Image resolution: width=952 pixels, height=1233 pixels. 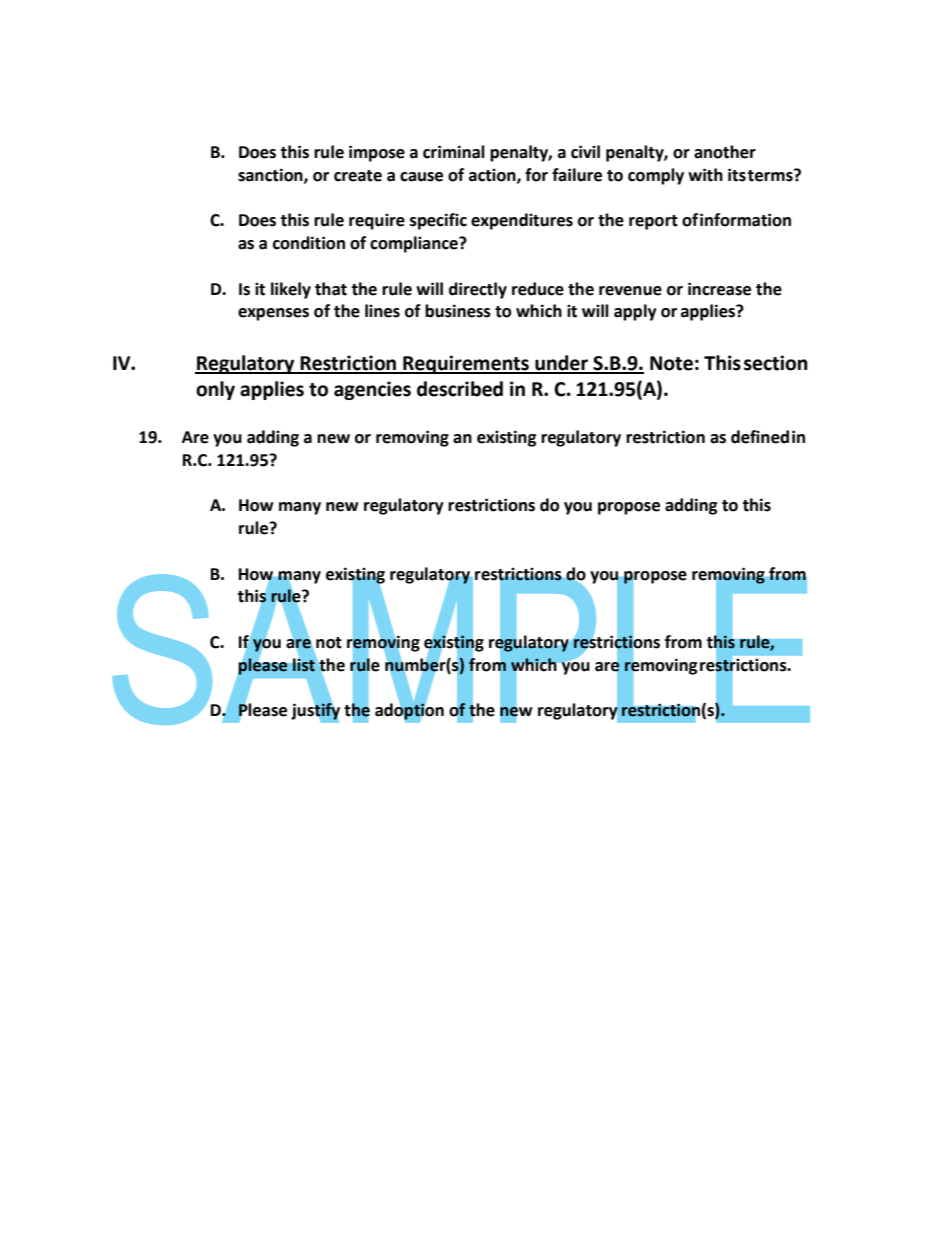 What do you see at coordinates (215, 390) in the screenshot?
I see `only` at bounding box center [215, 390].
